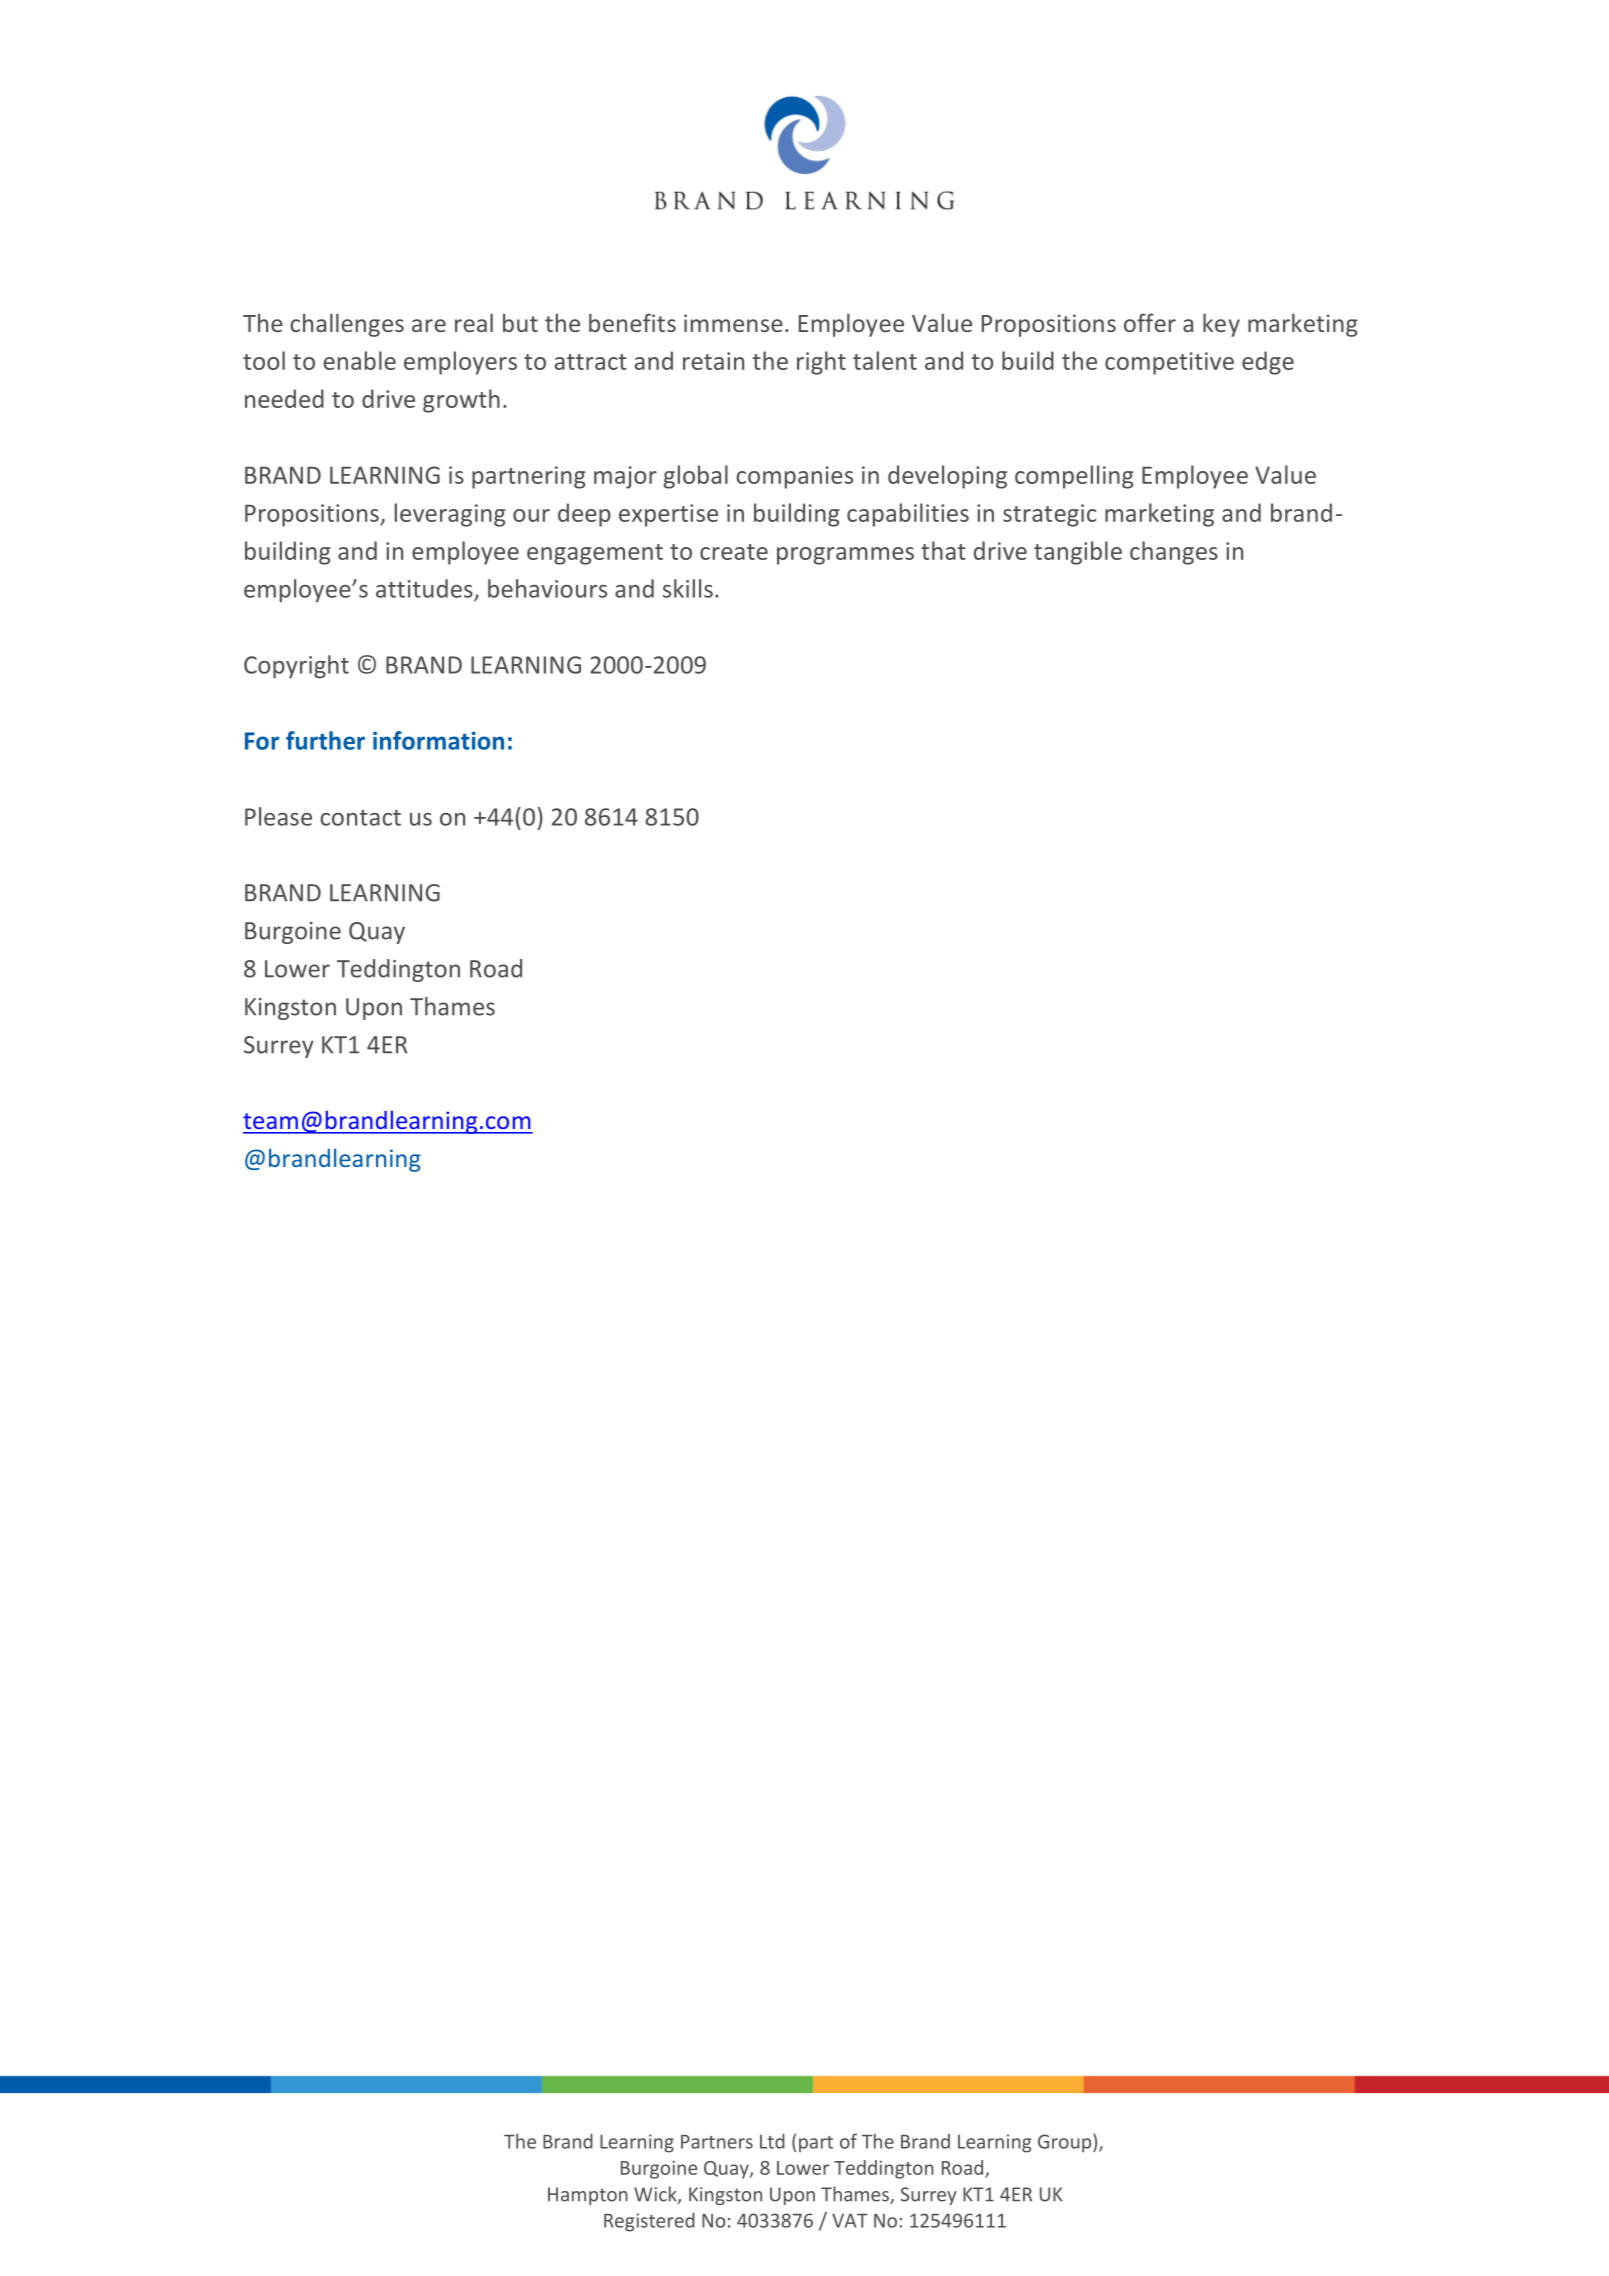 The image size is (1609, 2276). What do you see at coordinates (688, 588) in the screenshot?
I see `skills` at bounding box center [688, 588].
